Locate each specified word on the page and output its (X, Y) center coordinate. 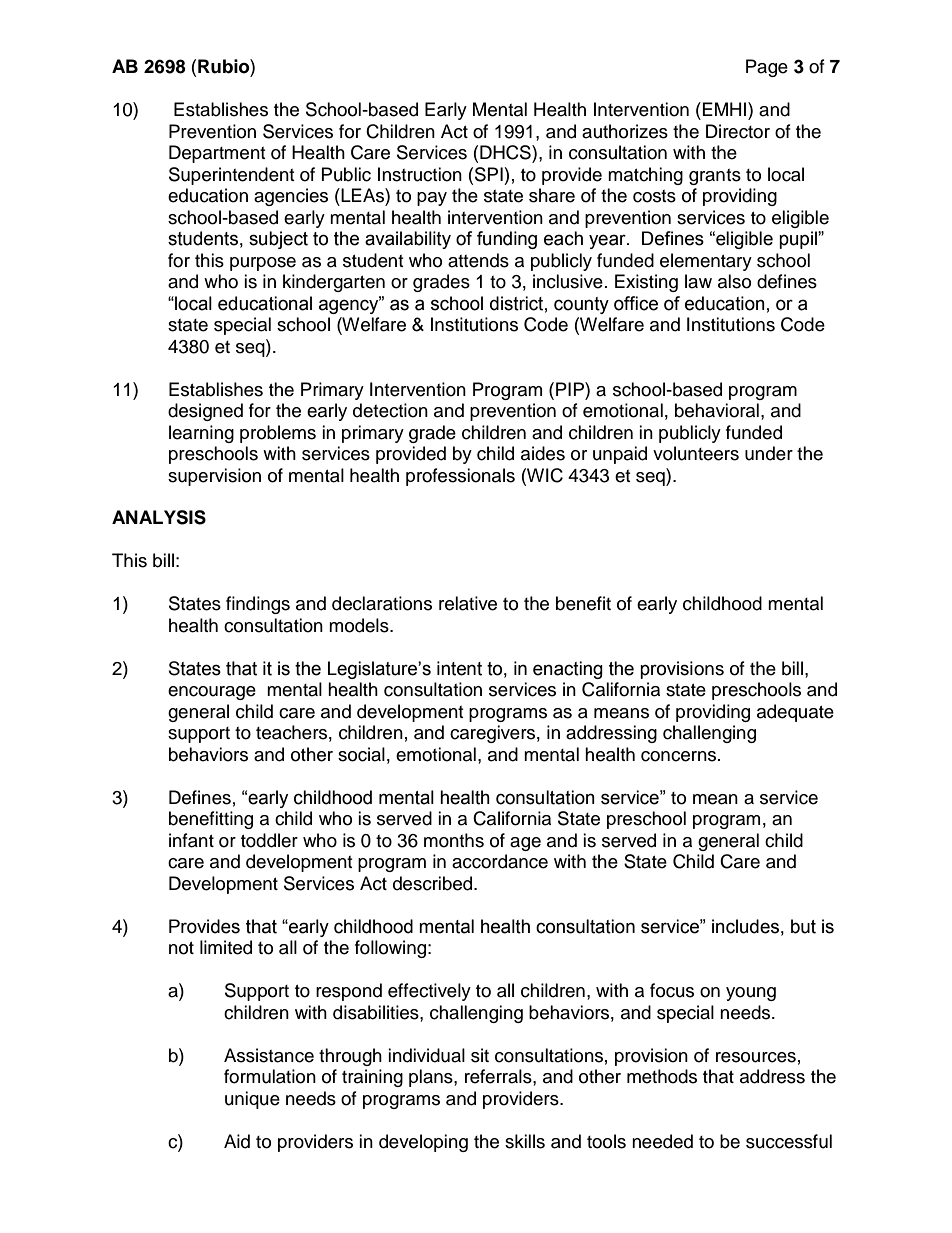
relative (468, 603)
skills (525, 1141)
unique (252, 1100)
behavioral (717, 410)
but (803, 926)
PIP (571, 389)
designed (205, 412)
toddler (269, 840)
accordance (500, 861)
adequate (795, 713)
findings (258, 605)
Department (217, 154)
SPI (489, 174)
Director (738, 131)
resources (756, 1057)
